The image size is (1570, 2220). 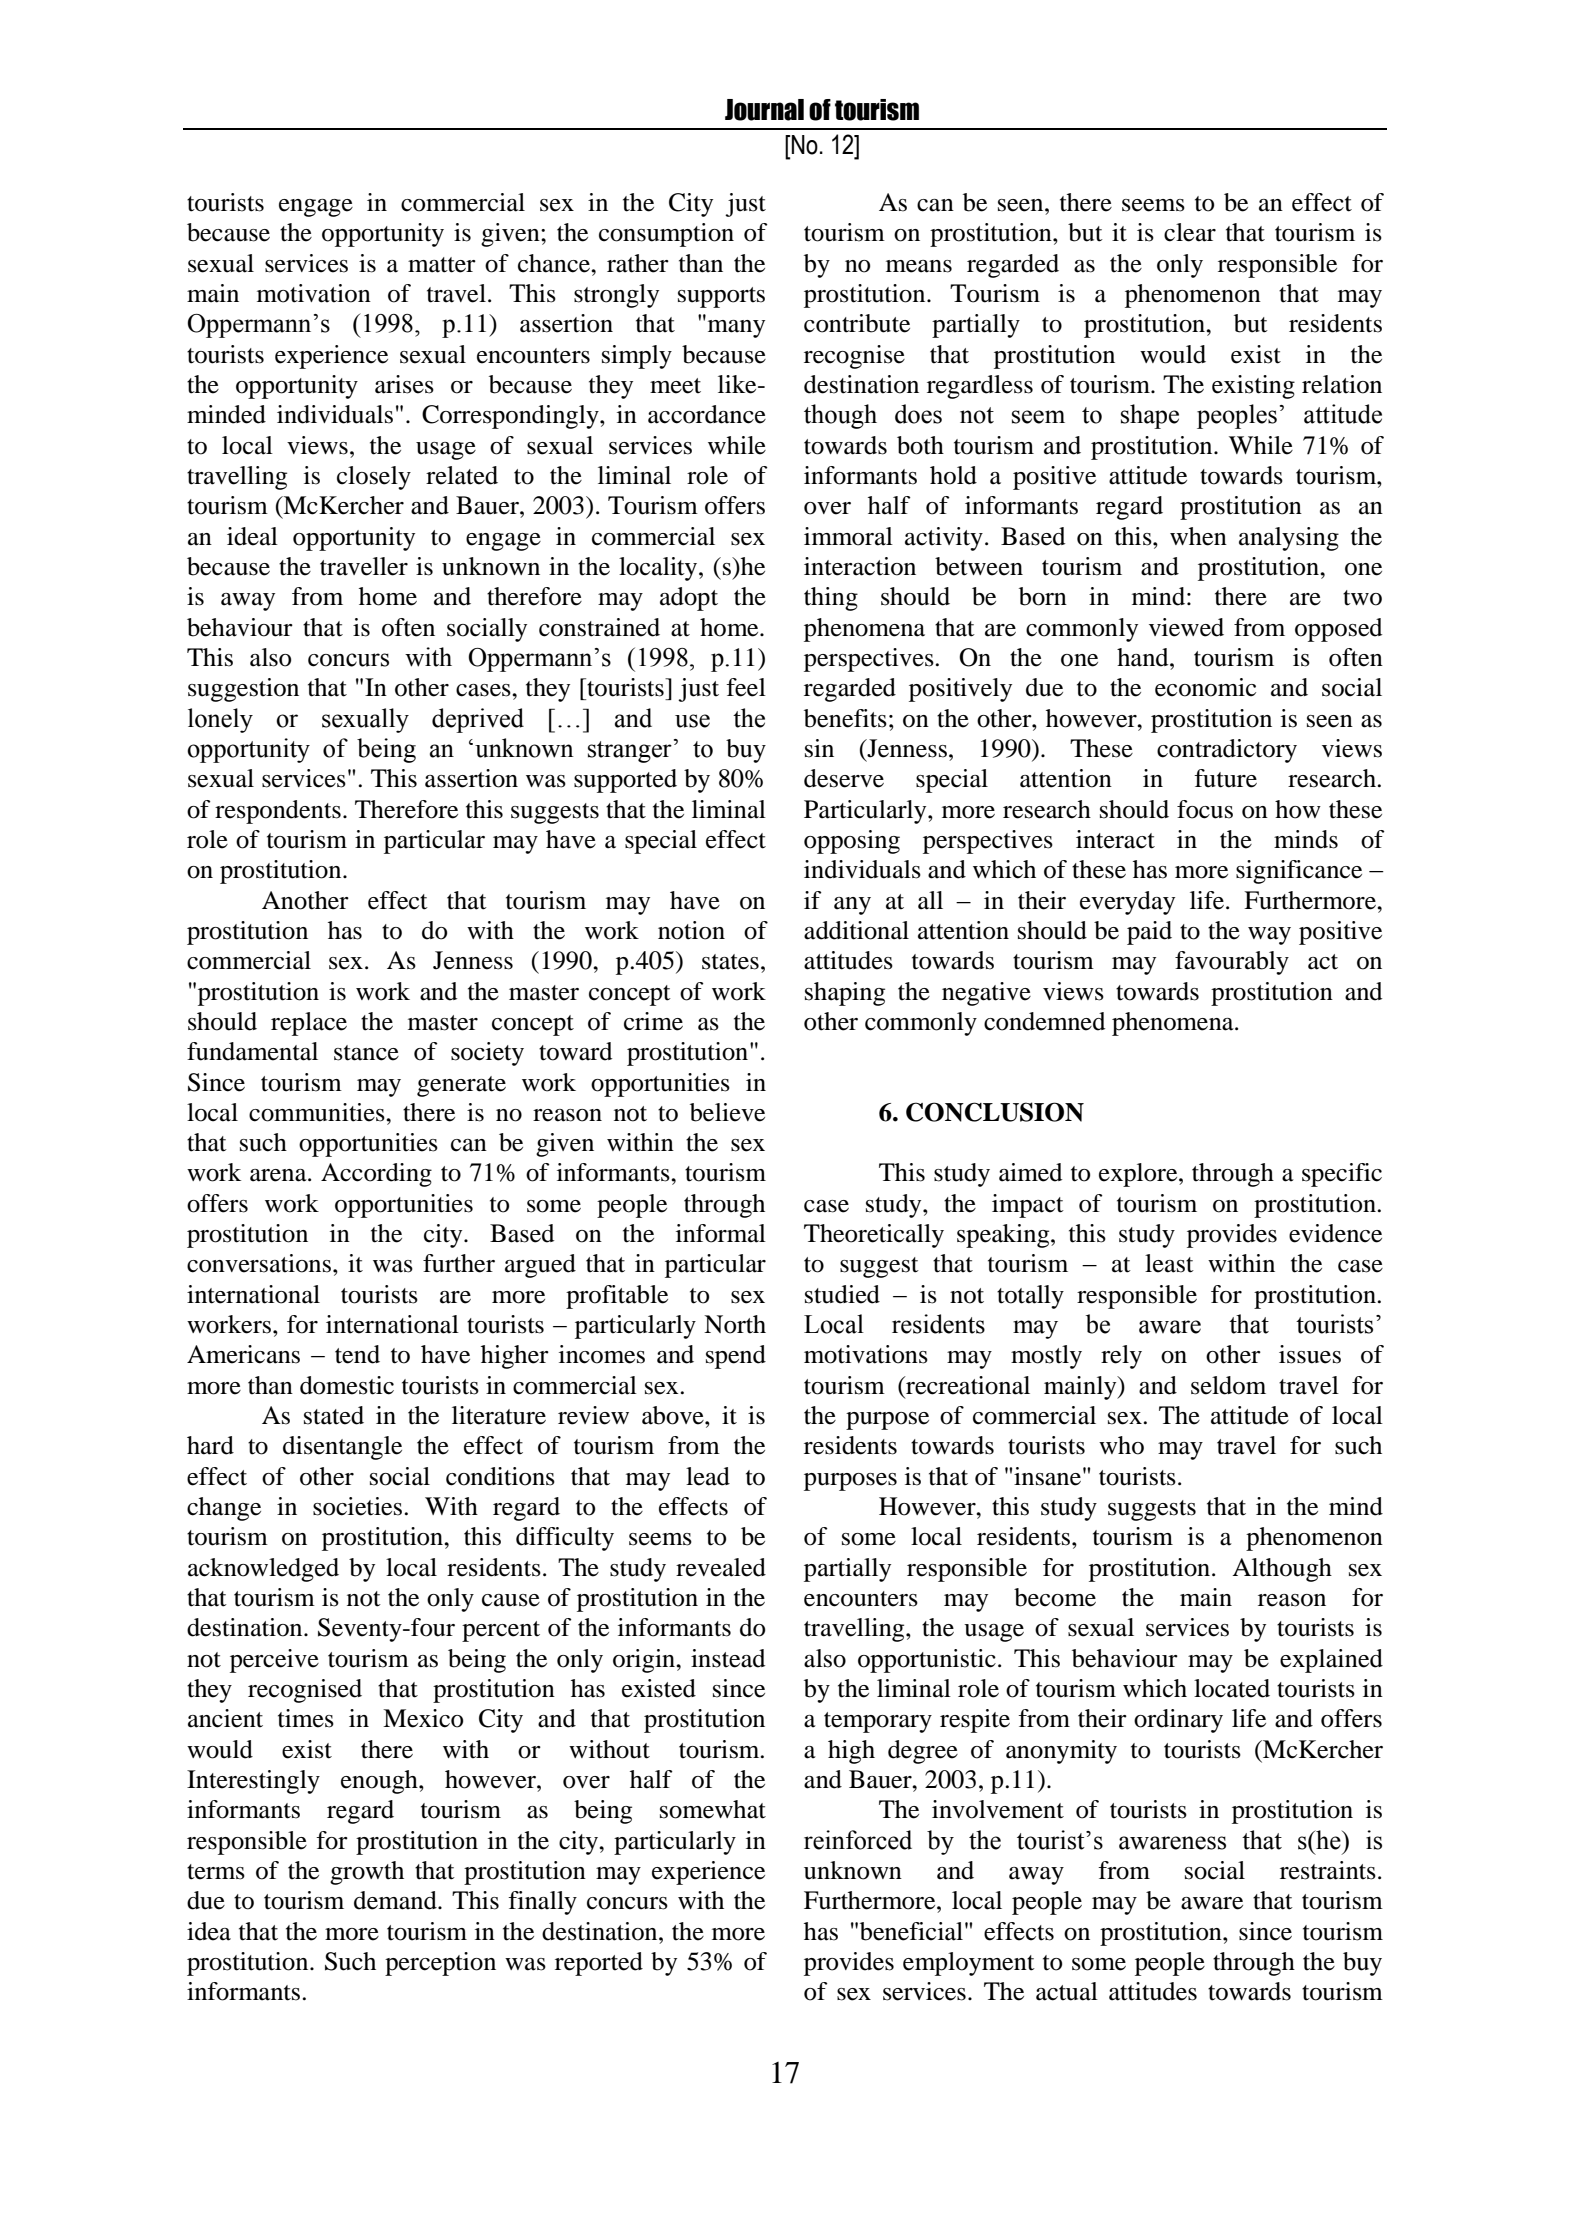 What do you see at coordinates (1328, 1870) in the page?
I see `restraints` at bounding box center [1328, 1870].
